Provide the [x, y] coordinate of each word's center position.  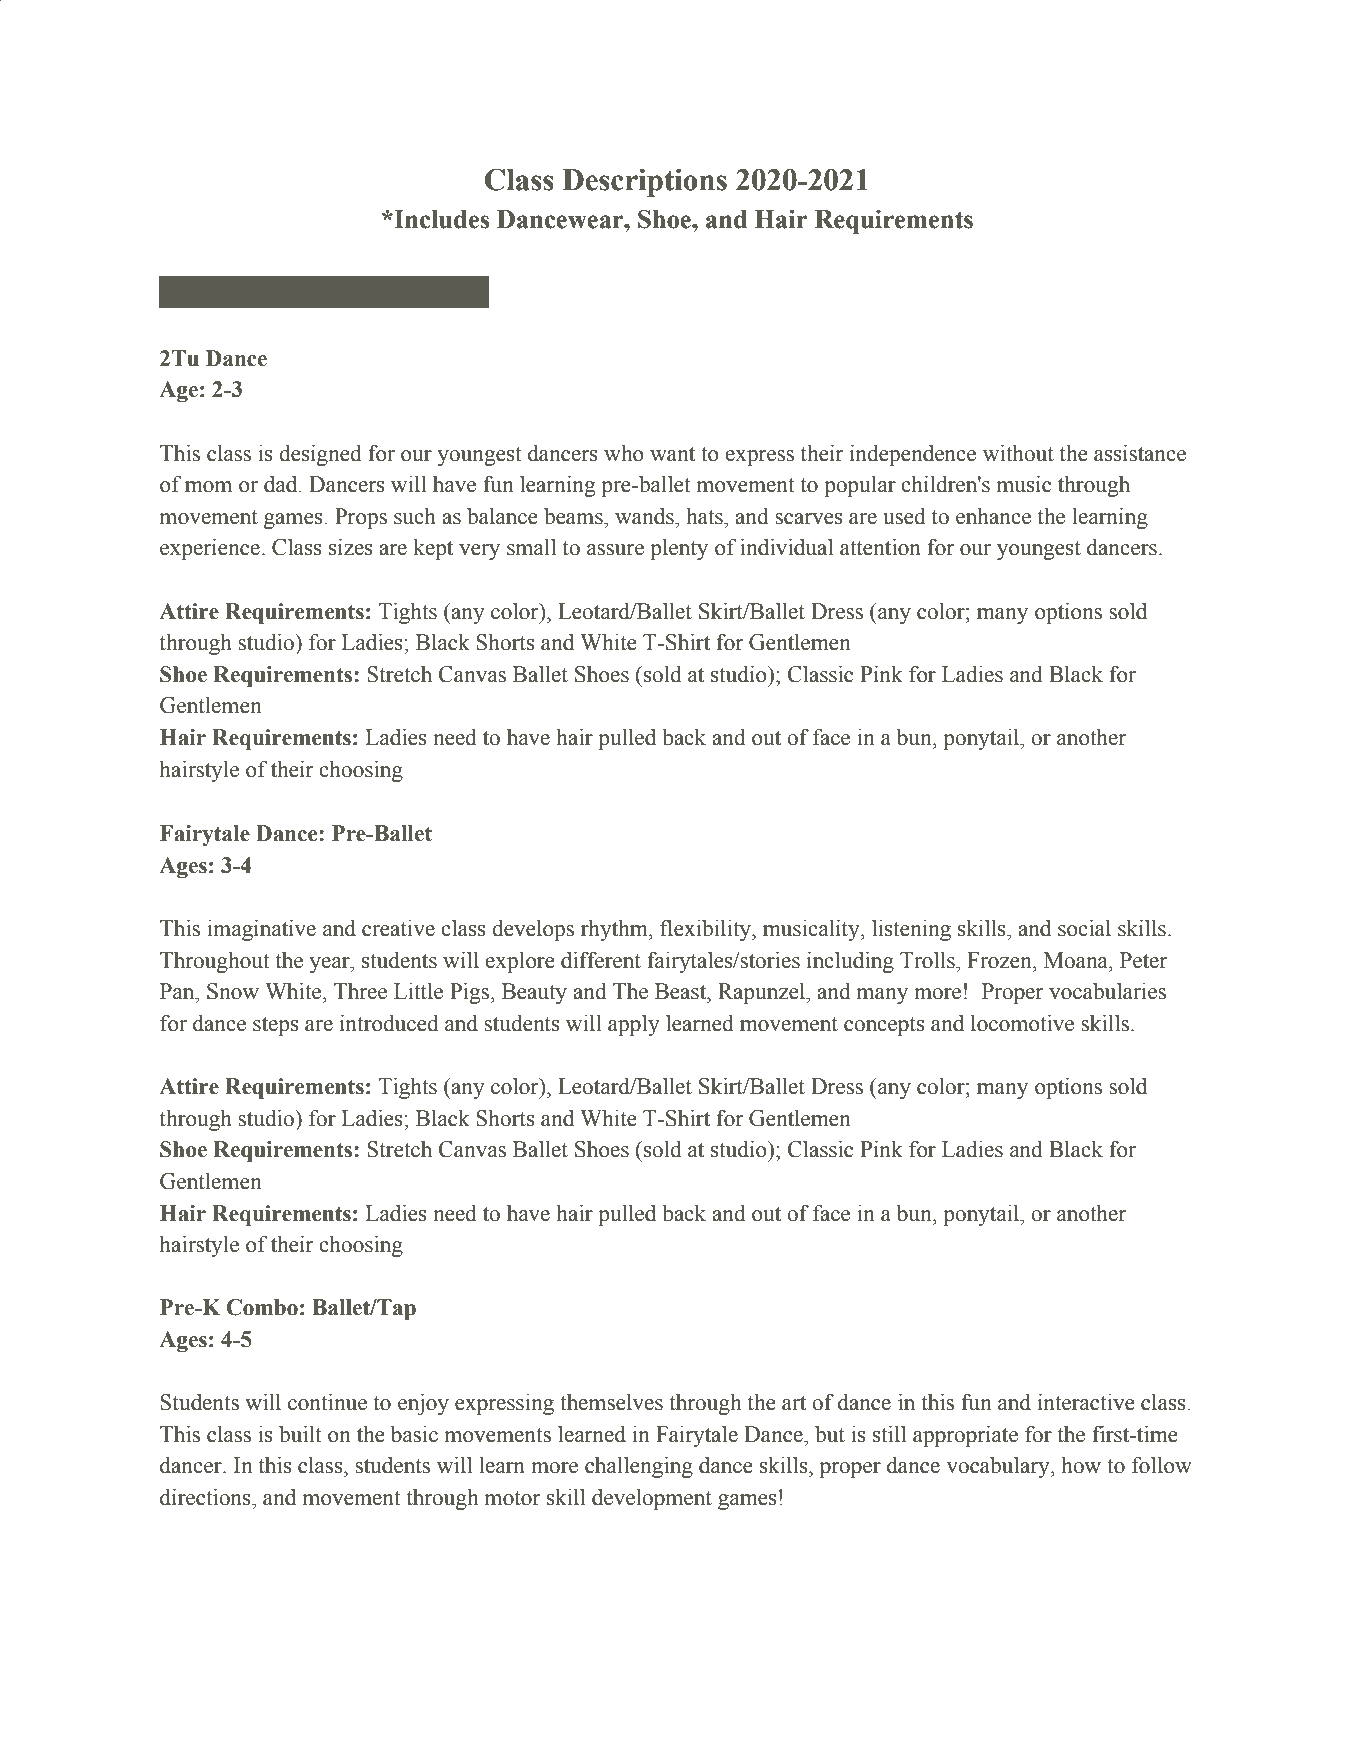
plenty [679, 549]
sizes [351, 547]
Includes [440, 219]
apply [634, 1025]
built [300, 1434]
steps [276, 1026]
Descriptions [645, 182]
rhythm [615, 930]
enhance [993, 516]
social [1084, 928]
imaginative [261, 930]
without [1018, 453]
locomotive [1022, 1023]
